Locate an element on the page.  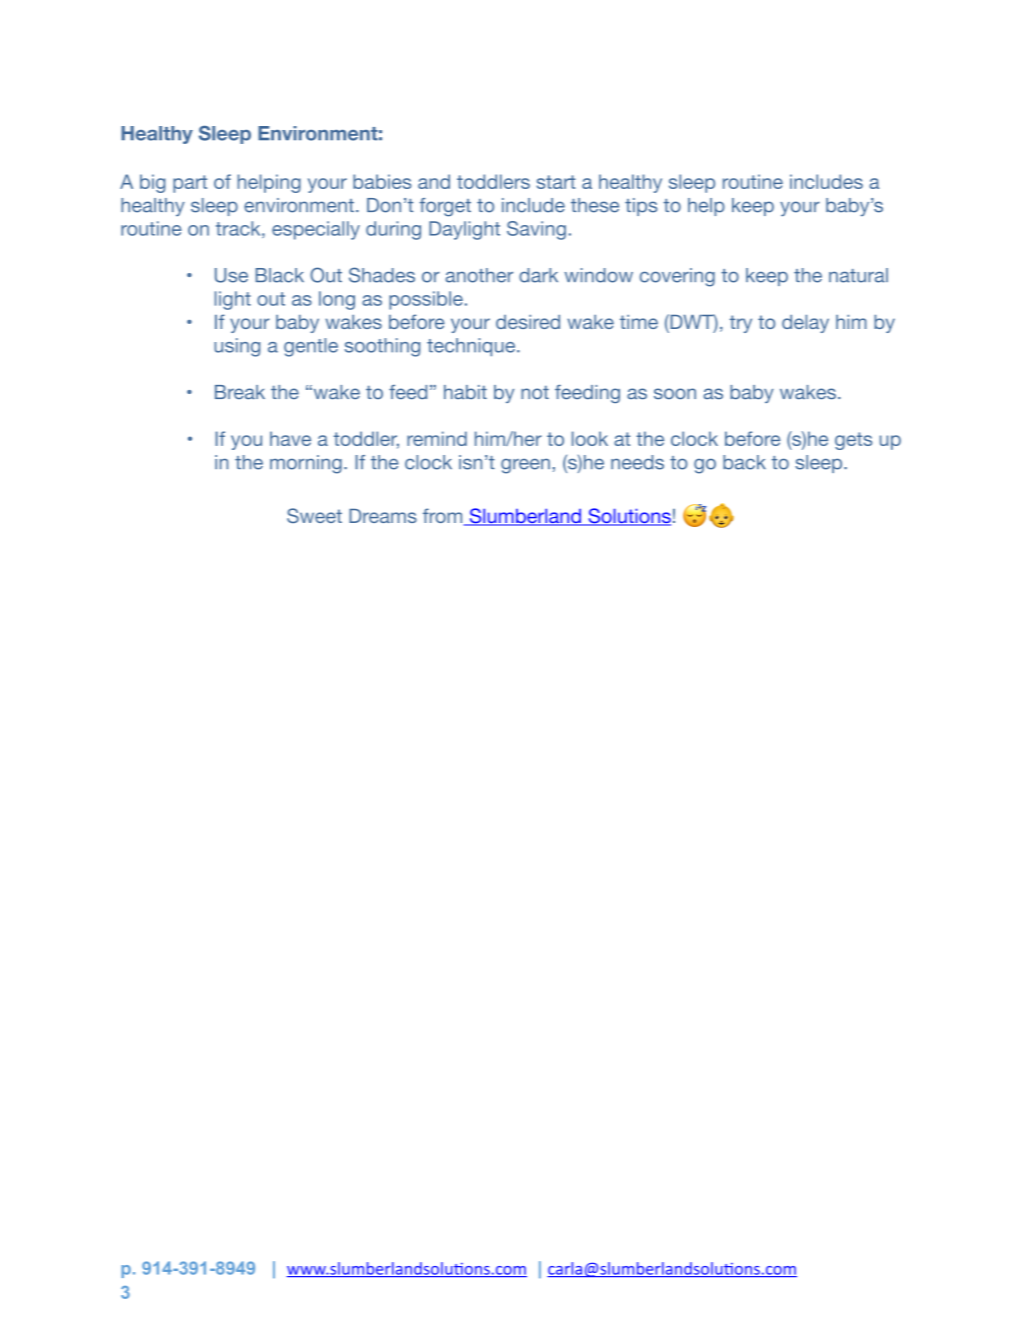
tips is located at coordinates (641, 207).
